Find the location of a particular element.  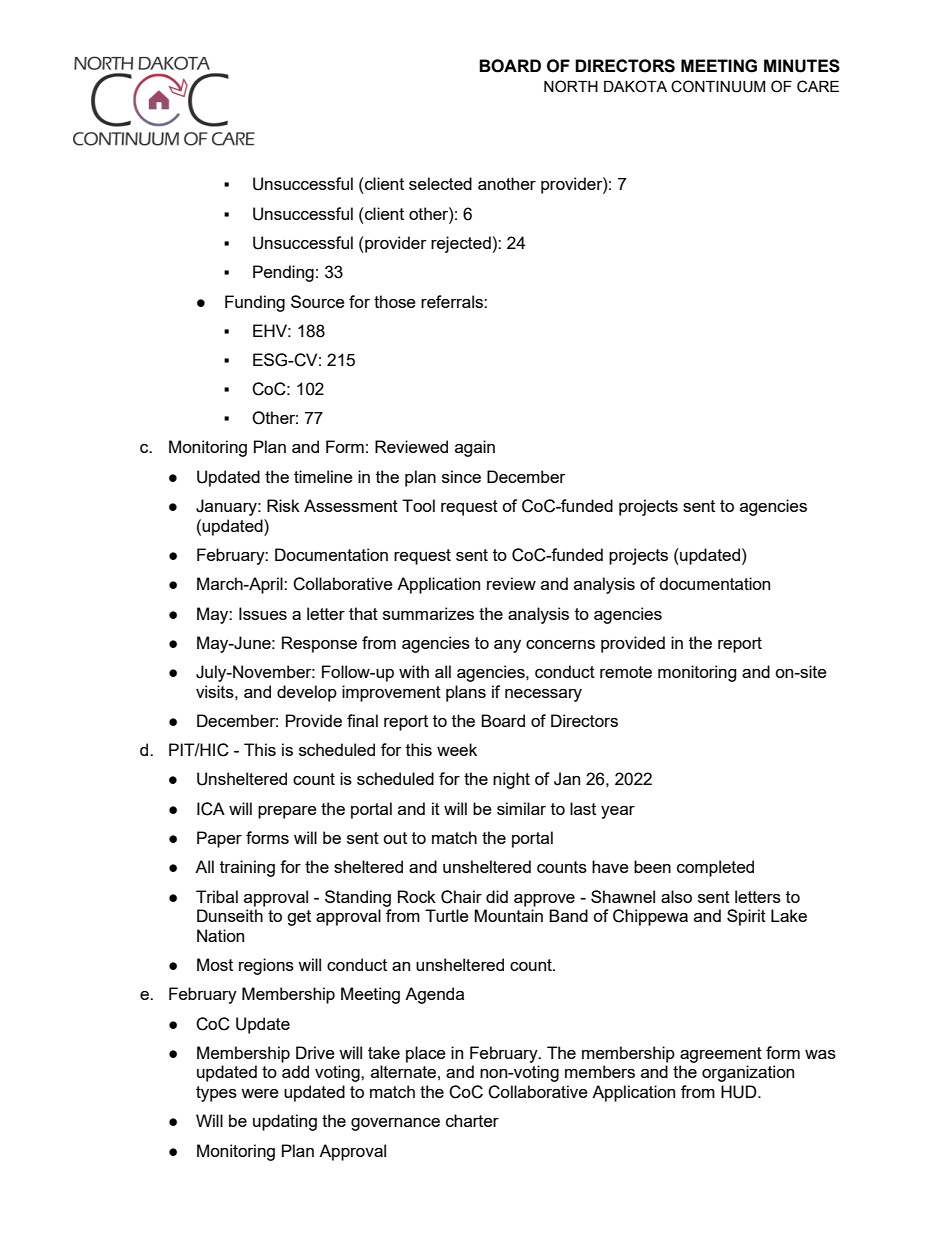

remote is located at coordinates (626, 672).
